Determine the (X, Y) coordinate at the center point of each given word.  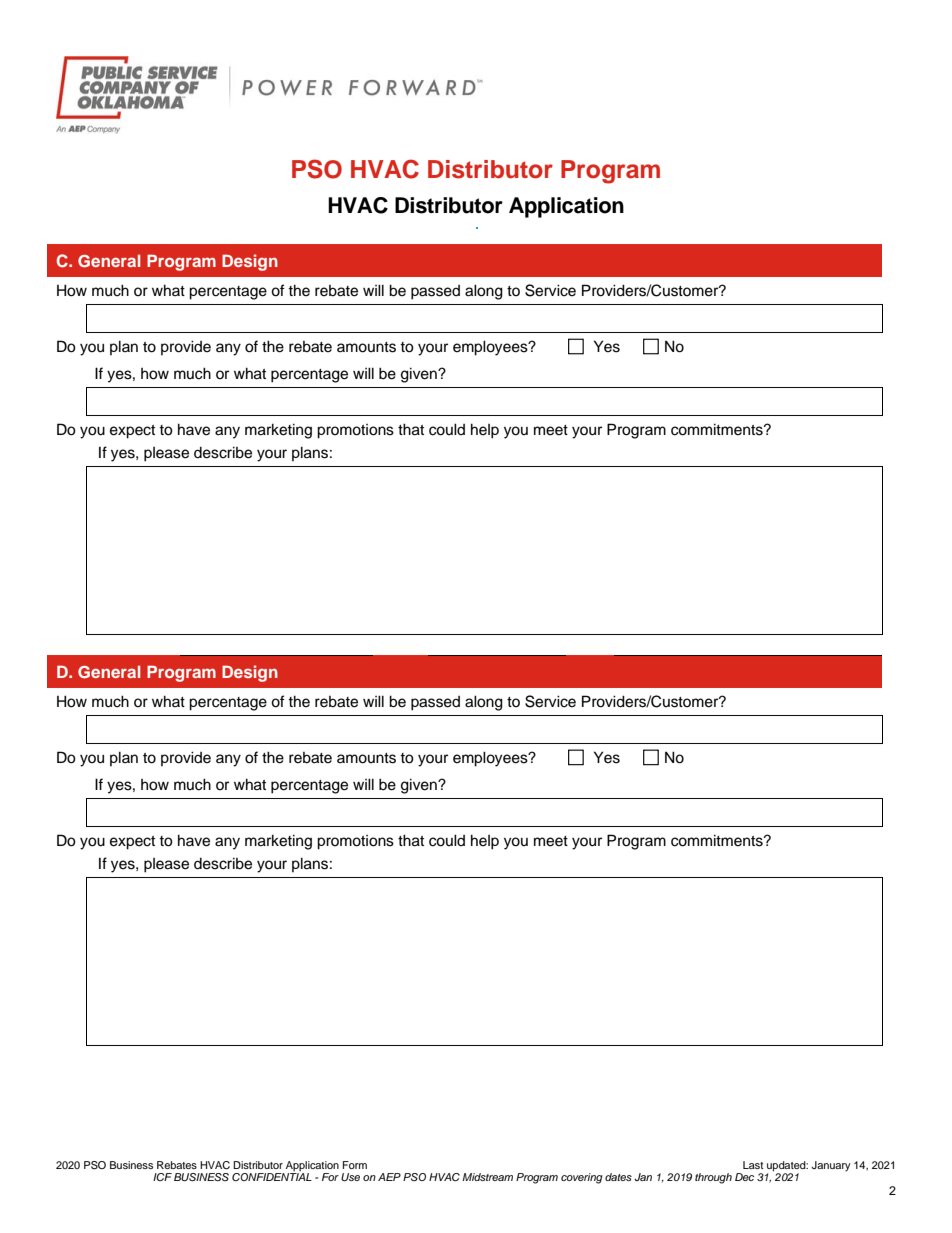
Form (355, 1165)
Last (753, 1165)
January (831, 1166)
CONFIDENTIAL (272, 1177)
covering (582, 1178)
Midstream (487, 1177)
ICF (162, 1177)
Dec (744, 1177)
